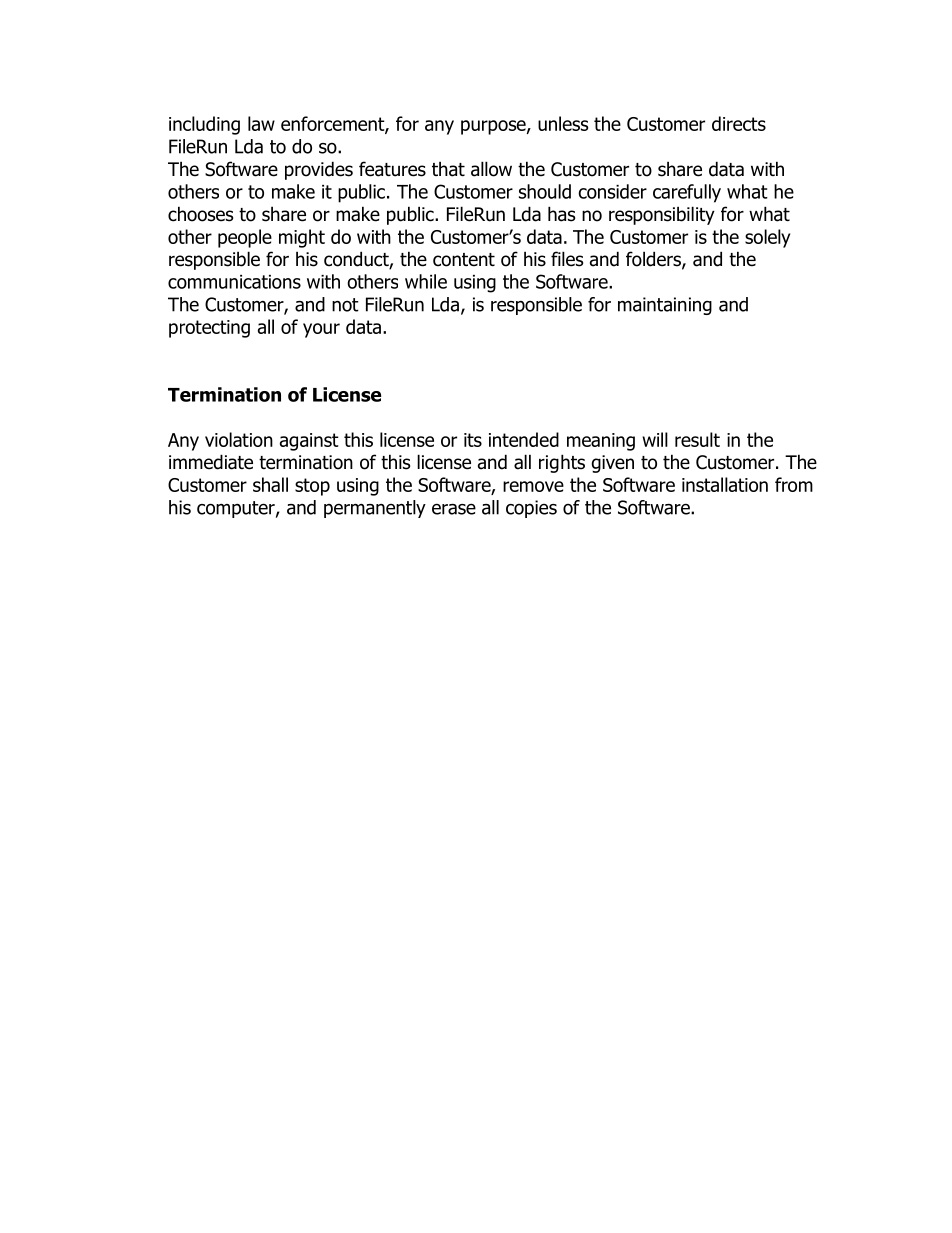 This screenshot has height=1233, width=952. Describe the element at coordinates (697, 439) in the screenshot. I see `result` at that location.
